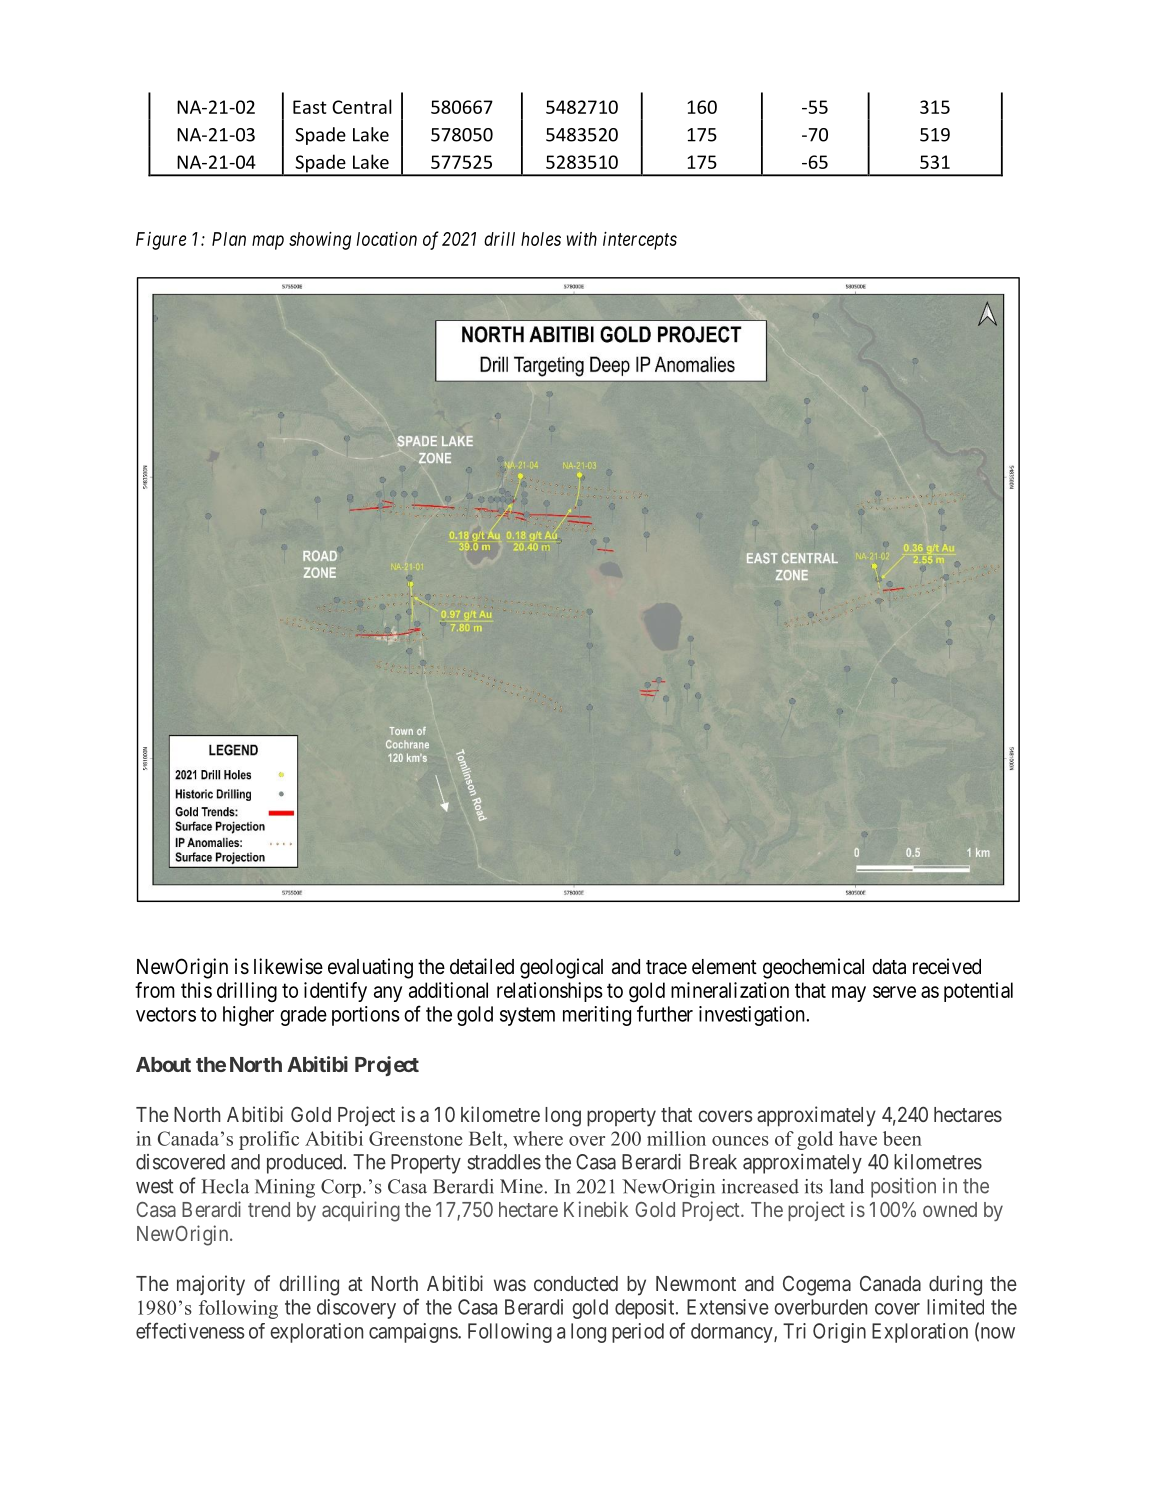 This screenshot has height=1489, width=1151. Describe the element at coordinates (576, 1283) in the screenshot. I see `conducted` at that location.
